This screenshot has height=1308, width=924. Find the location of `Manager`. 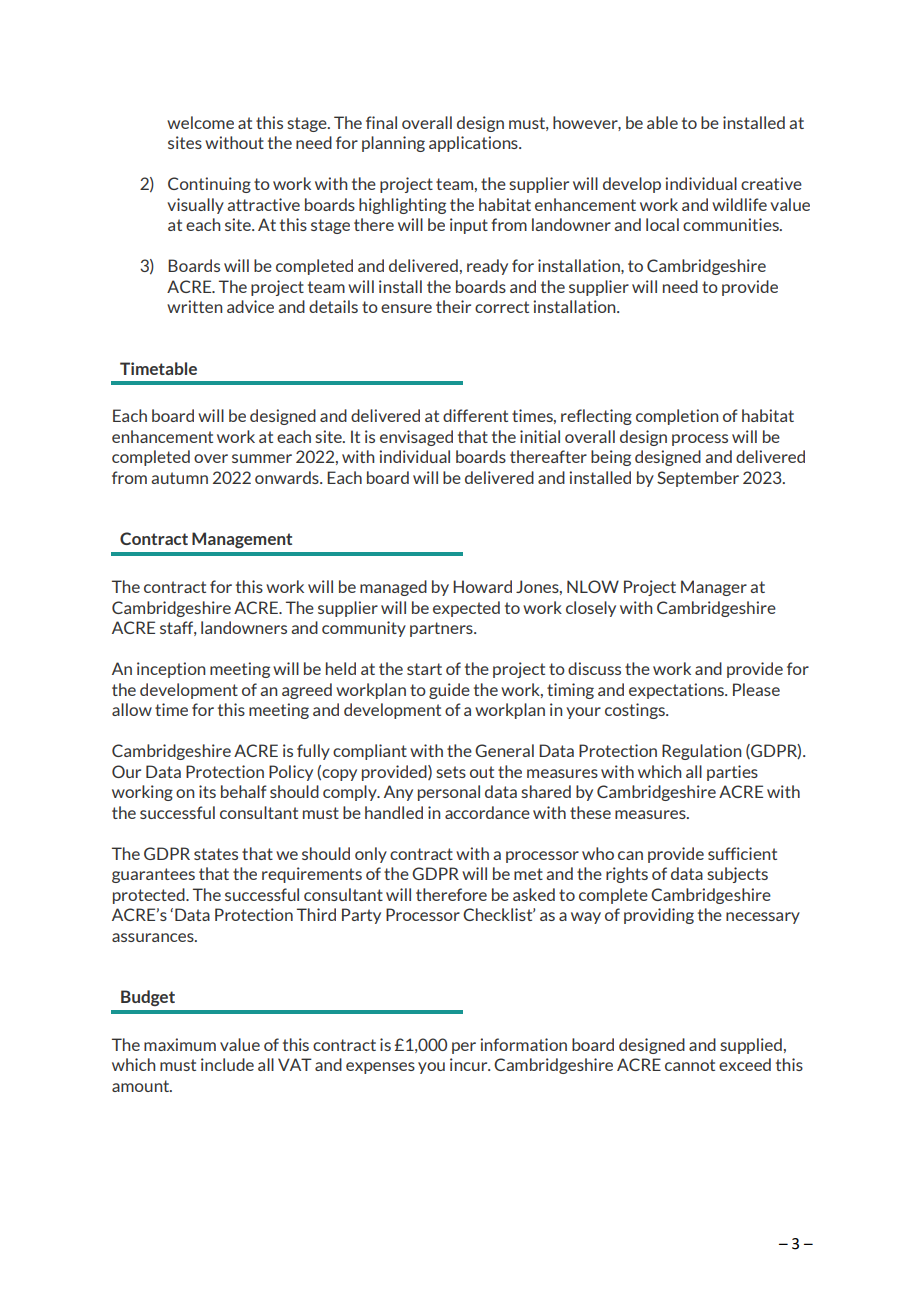

Manager is located at coordinates (714, 588).
